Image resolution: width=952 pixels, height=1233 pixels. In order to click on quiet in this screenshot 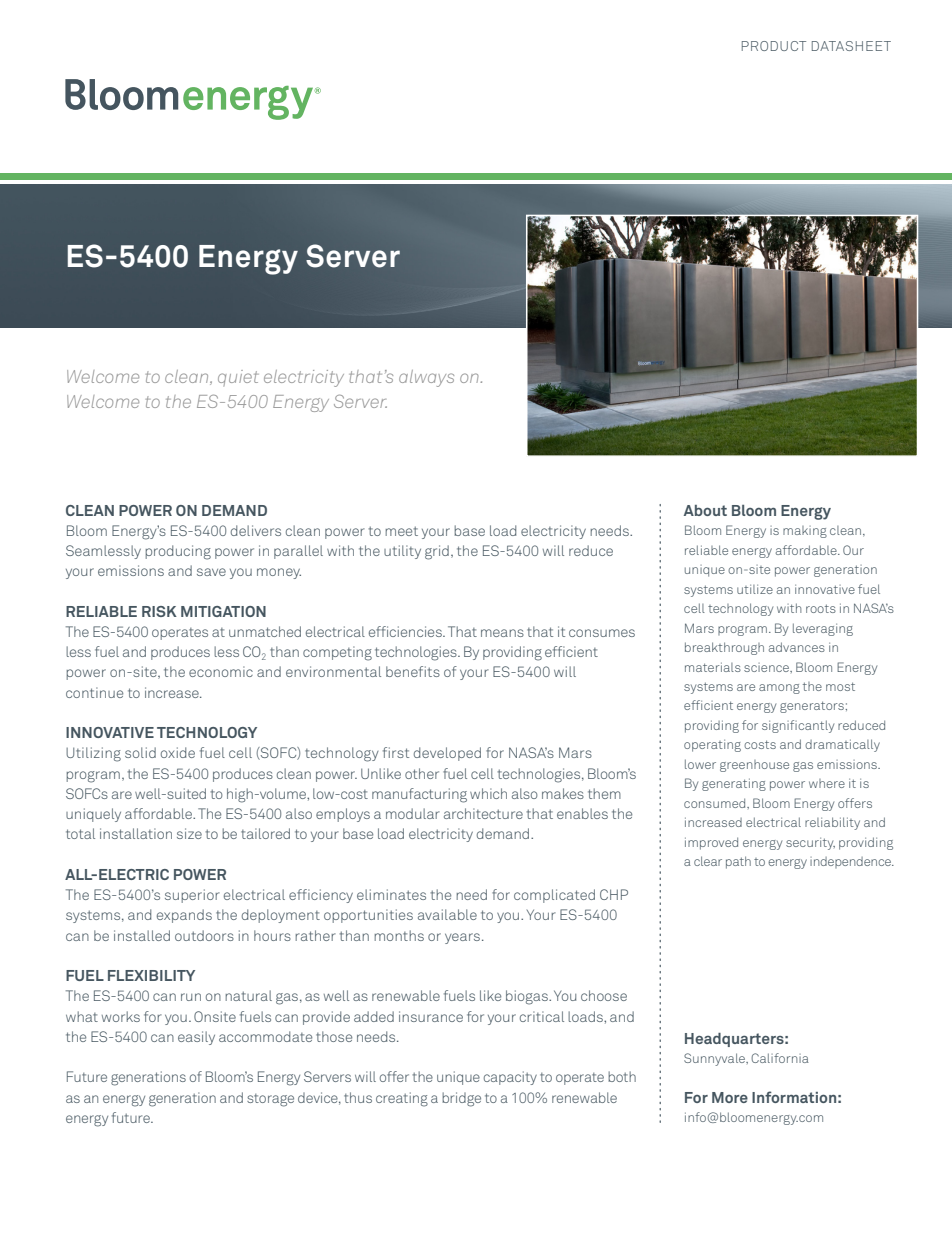, I will do `click(238, 378)`.
